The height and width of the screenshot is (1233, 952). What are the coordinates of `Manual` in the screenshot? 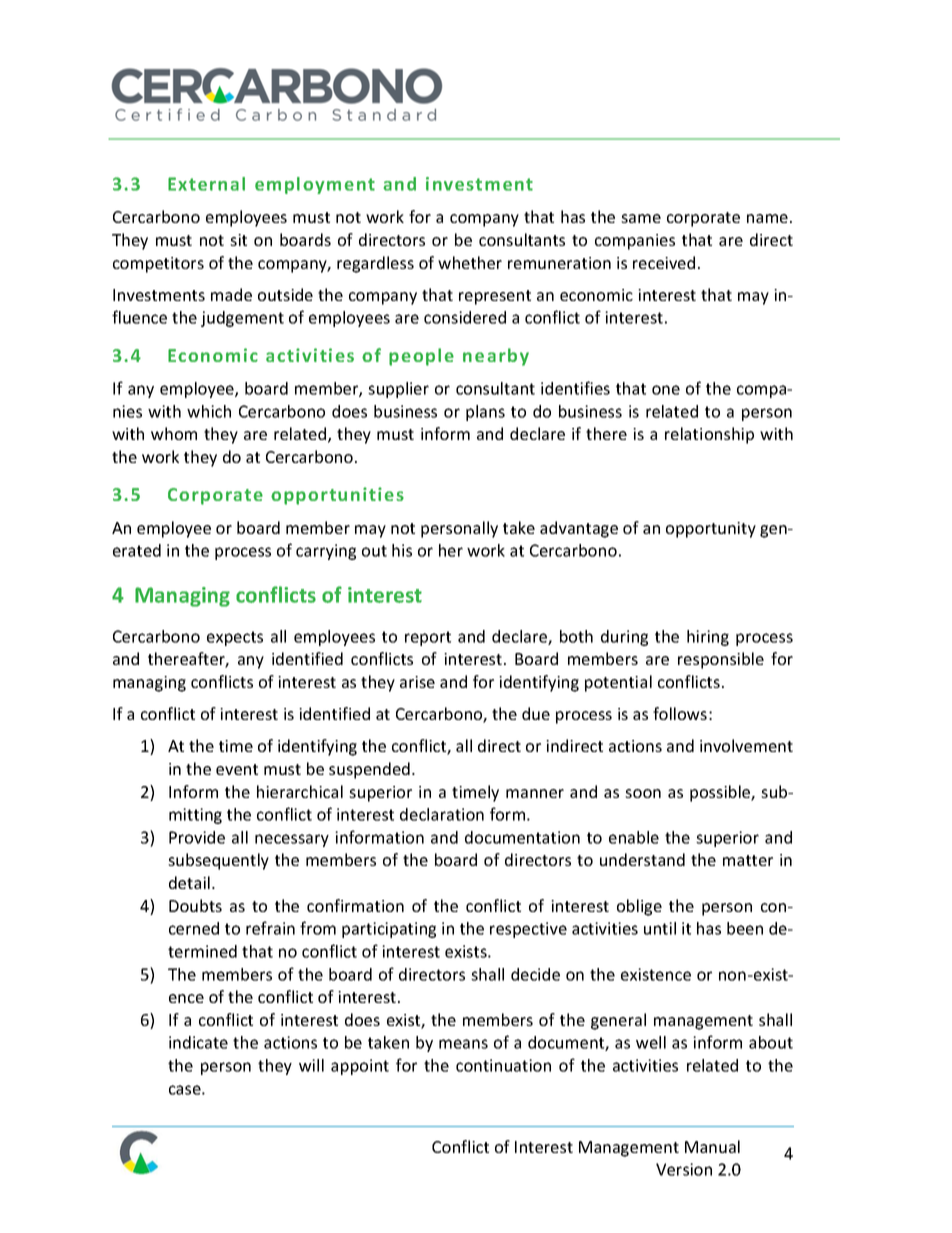 It's located at (712, 1146).
